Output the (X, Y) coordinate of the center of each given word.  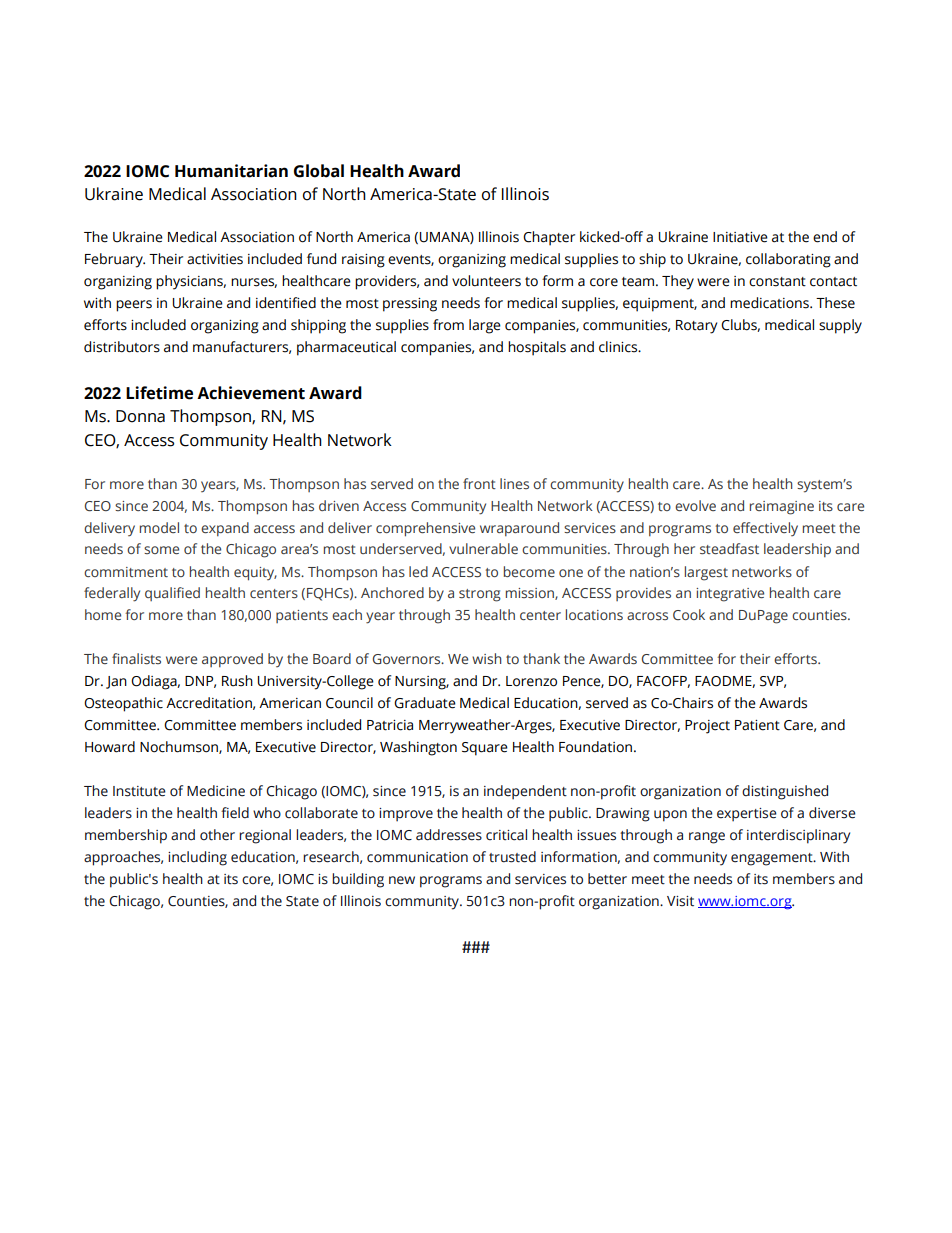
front (479, 483)
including (197, 858)
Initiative (740, 237)
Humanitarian (231, 171)
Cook (689, 614)
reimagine (782, 508)
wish (486, 658)
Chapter (549, 238)
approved (232, 660)
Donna (140, 416)
